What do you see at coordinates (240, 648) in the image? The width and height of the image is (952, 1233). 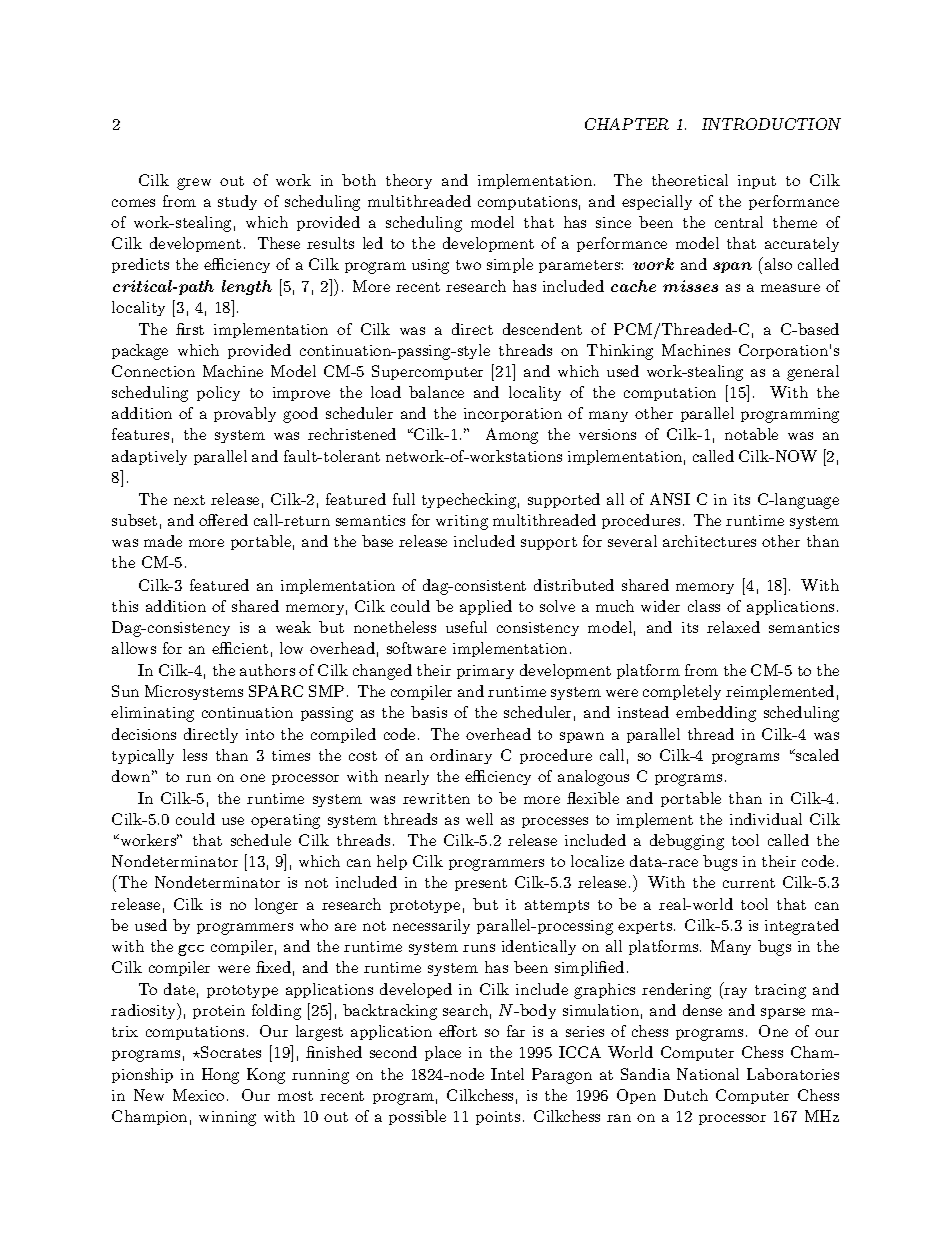 I see `efficient` at bounding box center [240, 648].
